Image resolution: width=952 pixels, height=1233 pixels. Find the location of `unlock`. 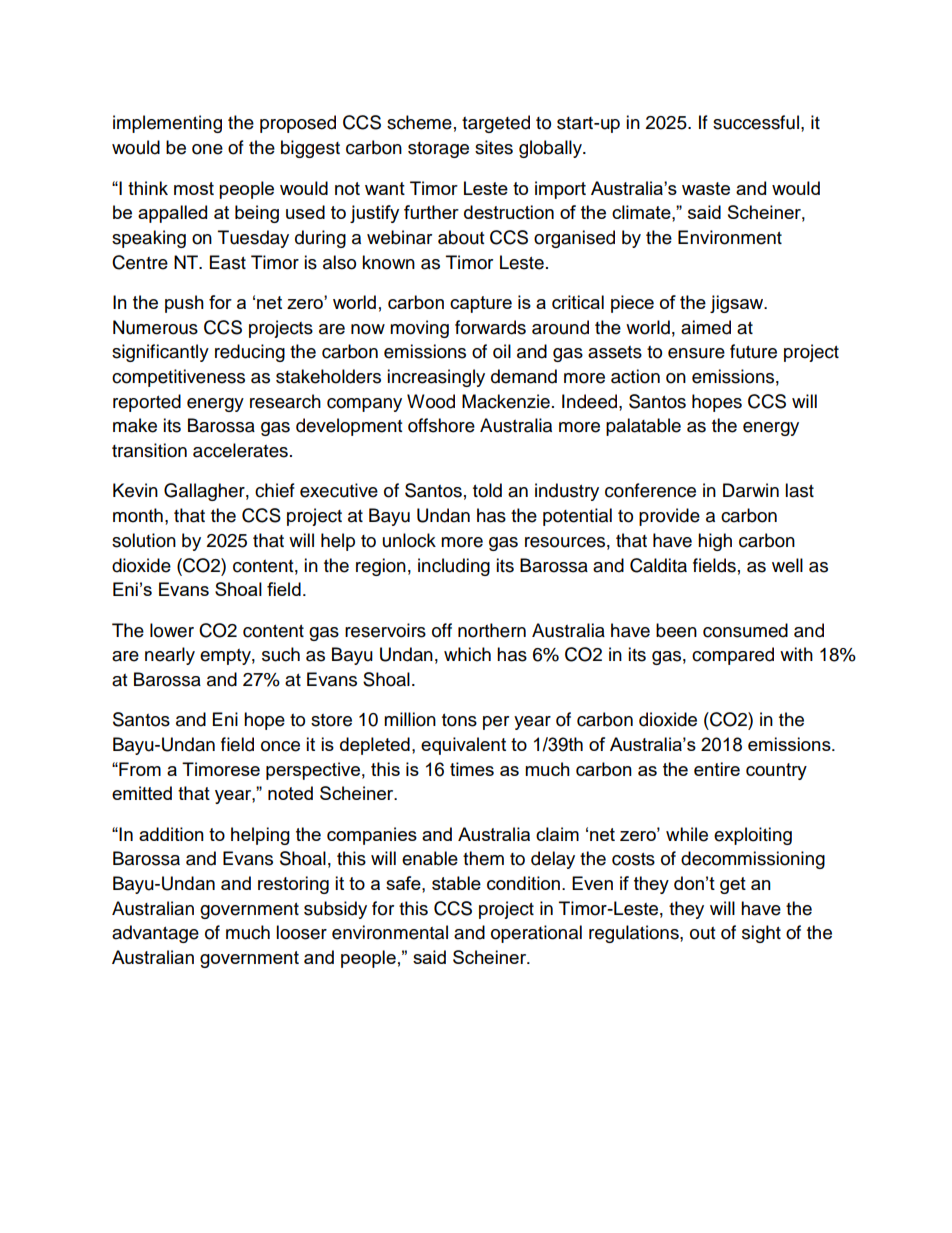

unlock is located at coordinates (409, 540).
